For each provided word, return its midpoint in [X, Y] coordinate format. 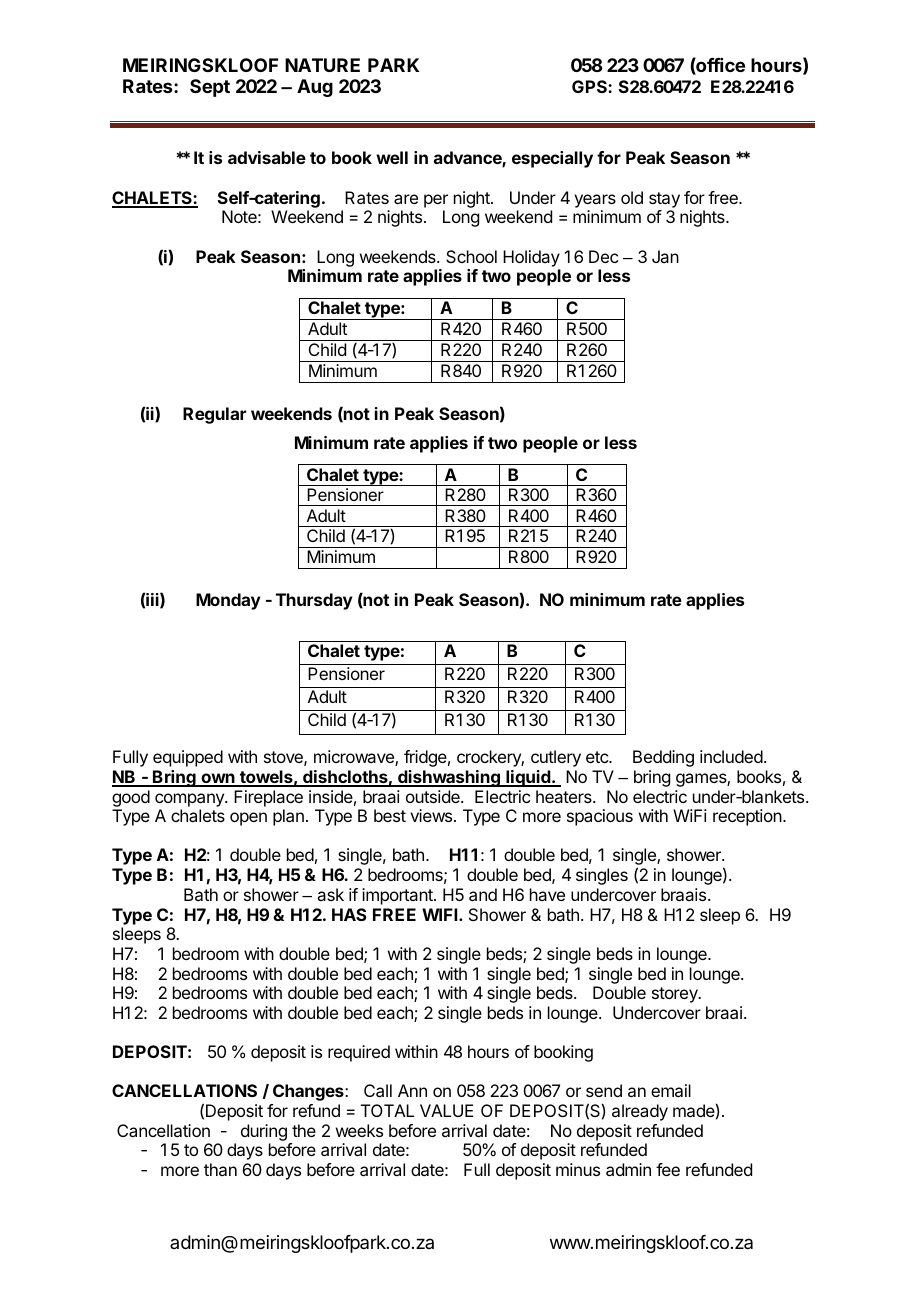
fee [668, 1169]
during [264, 1132]
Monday [228, 601]
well [392, 157]
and [483, 894]
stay [664, 200]
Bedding [663, 758]
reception [748, 817]
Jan [665, 256]
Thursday [314, 601]
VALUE [446, 1110]
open [248, 819]
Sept [210, 88]
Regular [214, 415]
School [471, 256]
